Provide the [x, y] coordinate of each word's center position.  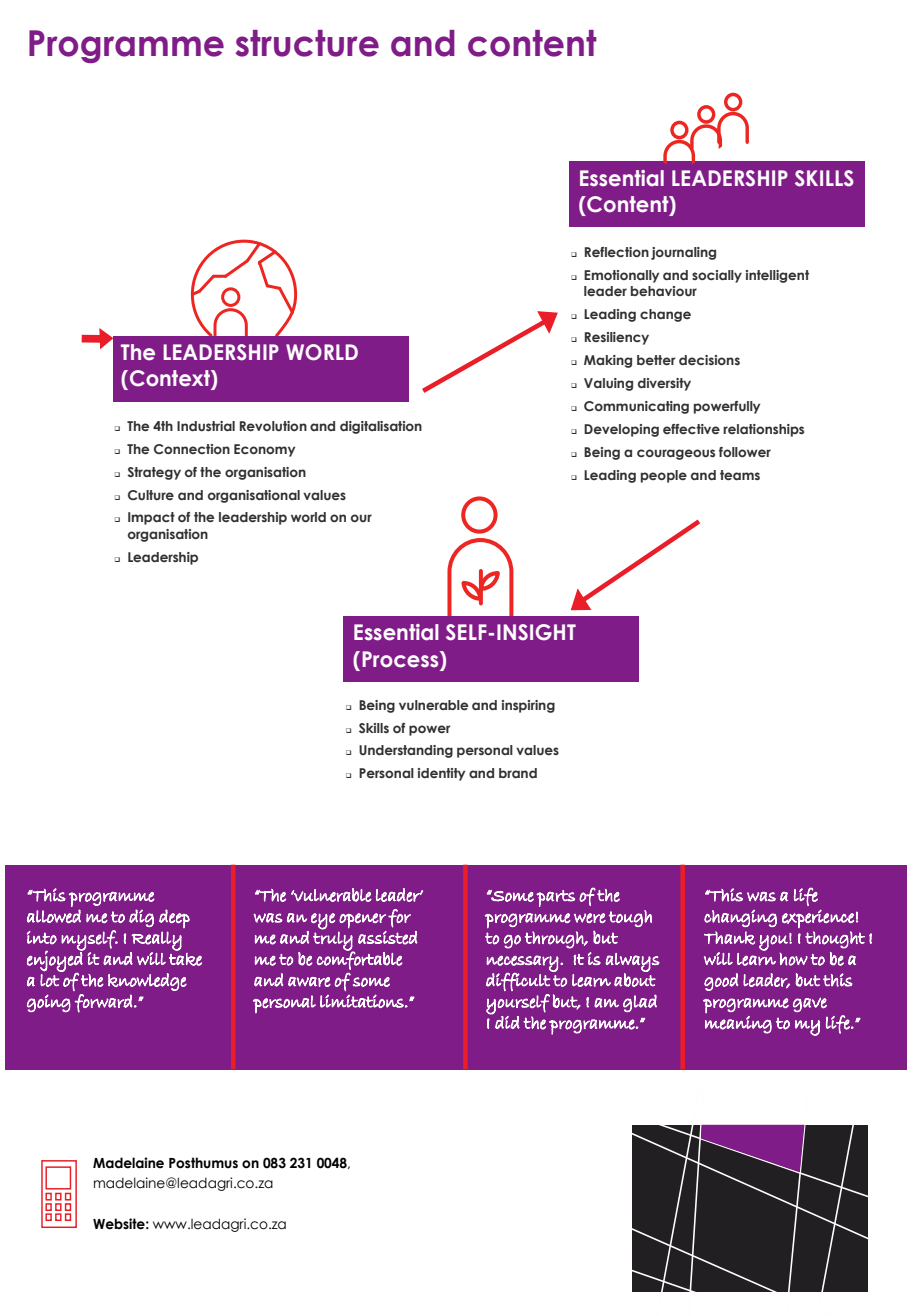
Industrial [206, 426]
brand [518, 773]
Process [401, 659]
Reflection [617, 252]
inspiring [528, 706]
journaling [683, 253]
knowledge [147, 982]
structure [307, 43]
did [507, 1022]
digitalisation [381, 427]
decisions [709, 360]
